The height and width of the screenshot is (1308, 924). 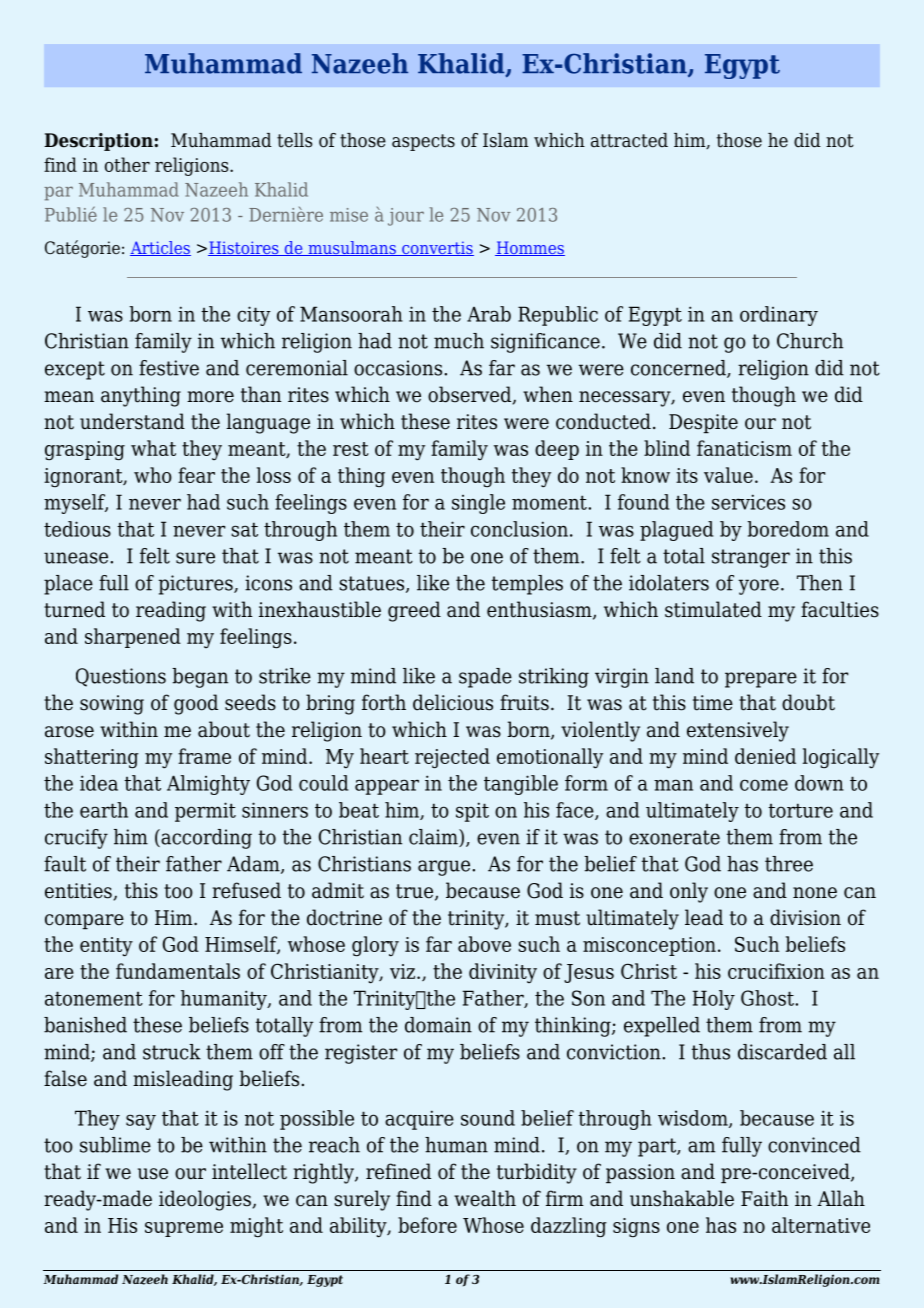 I want to click on ideologies, so click(x=205, y=1200).
